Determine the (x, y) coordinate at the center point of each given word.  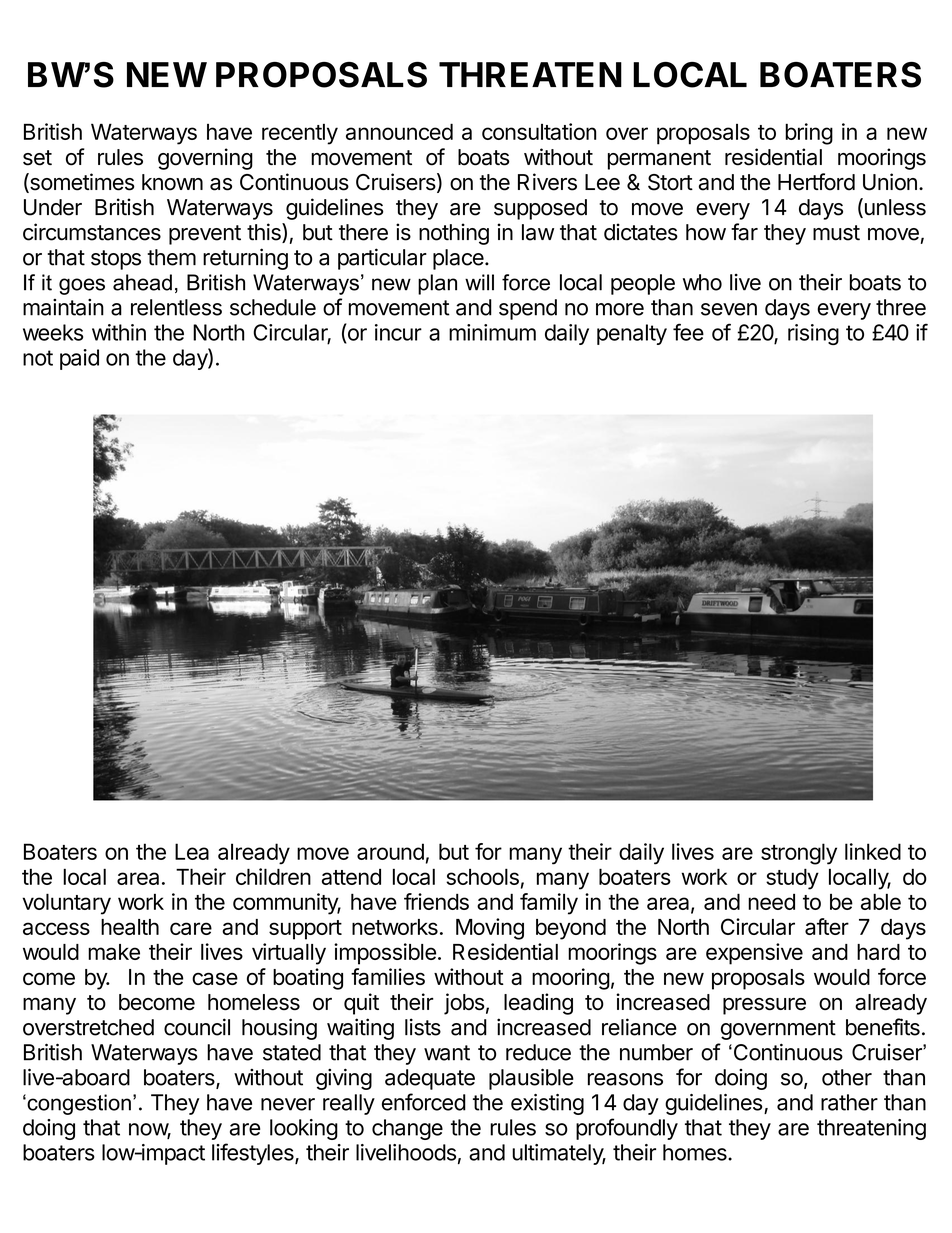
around (390, 851)
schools (482, 876)
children (273, 876)
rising (813, 334)
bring (809, 134)
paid (79, 359)
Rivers (547, 182)
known (172, 182)
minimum (492, 332)
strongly (799, 854)
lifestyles (254, 1154)
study (792, 879)
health (130, 927)
